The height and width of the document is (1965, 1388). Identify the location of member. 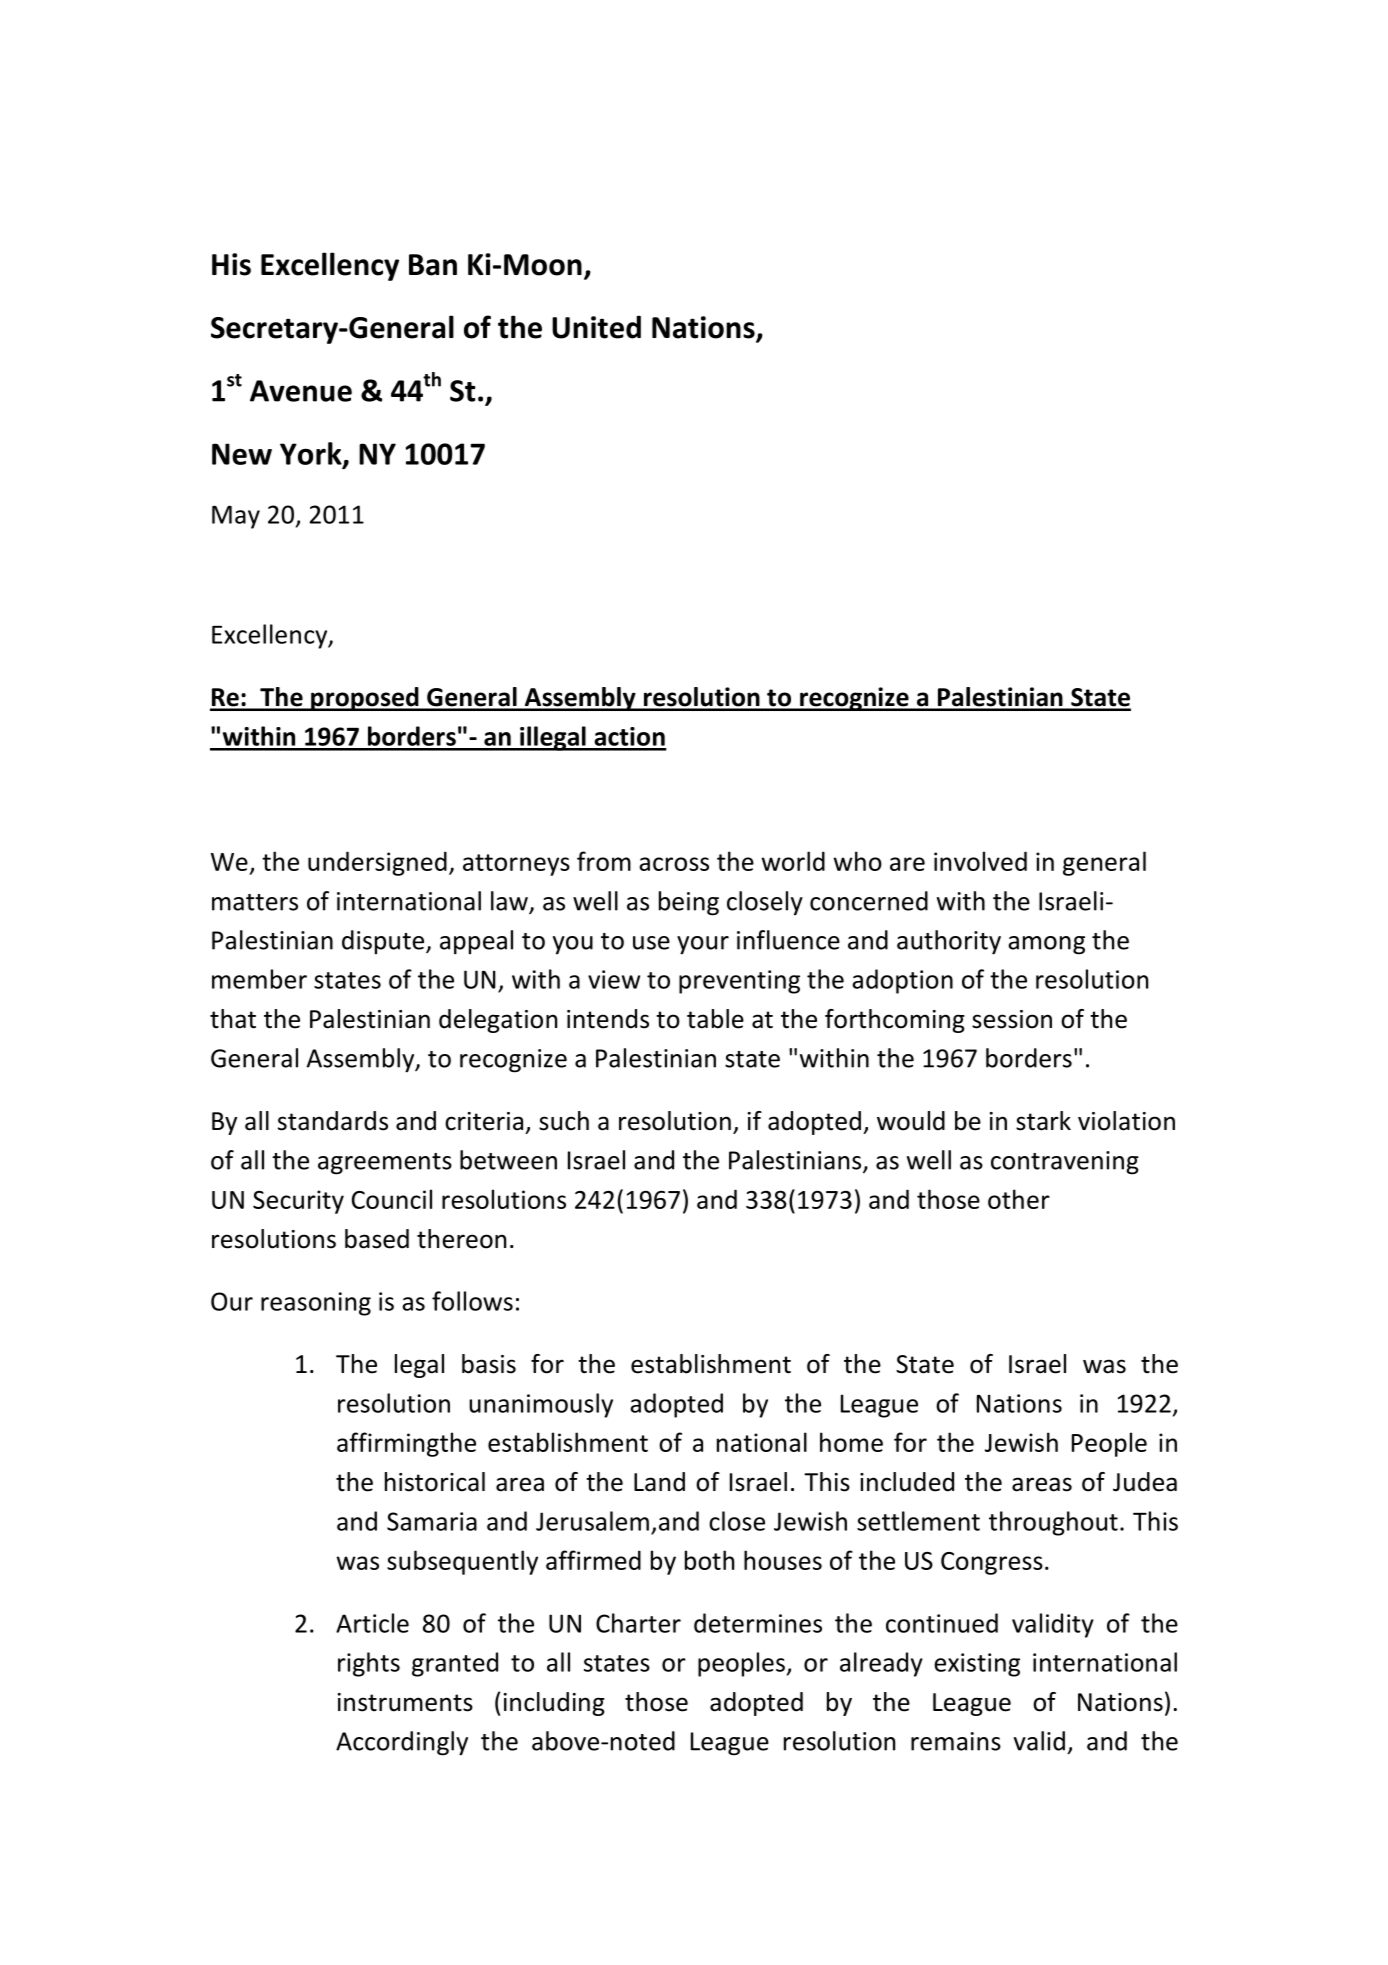
(259, 979).
